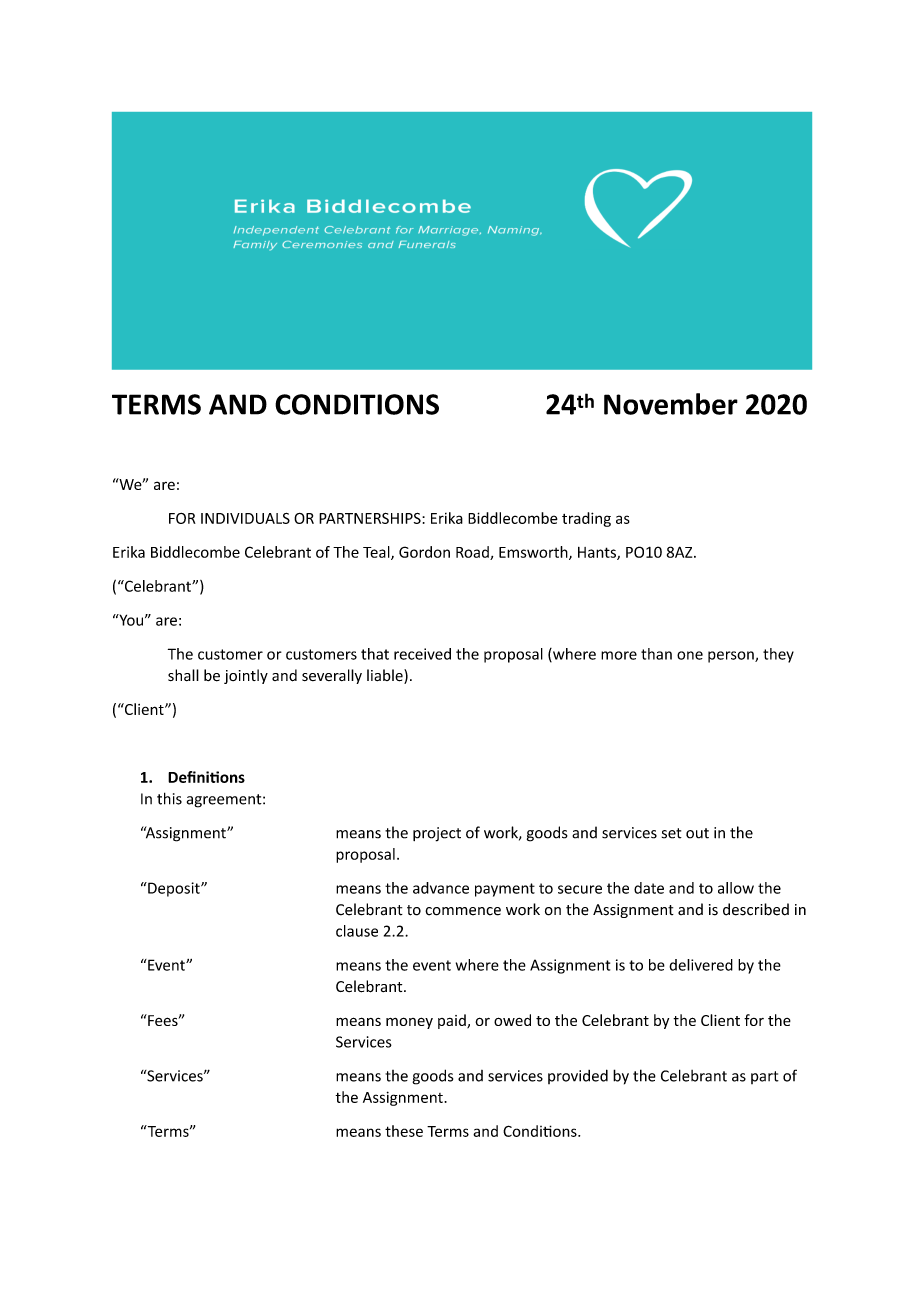 The image size is (924, 1308). Describe the element at coordinates (732, 657) in the screenshot. I see `person` at that location.
